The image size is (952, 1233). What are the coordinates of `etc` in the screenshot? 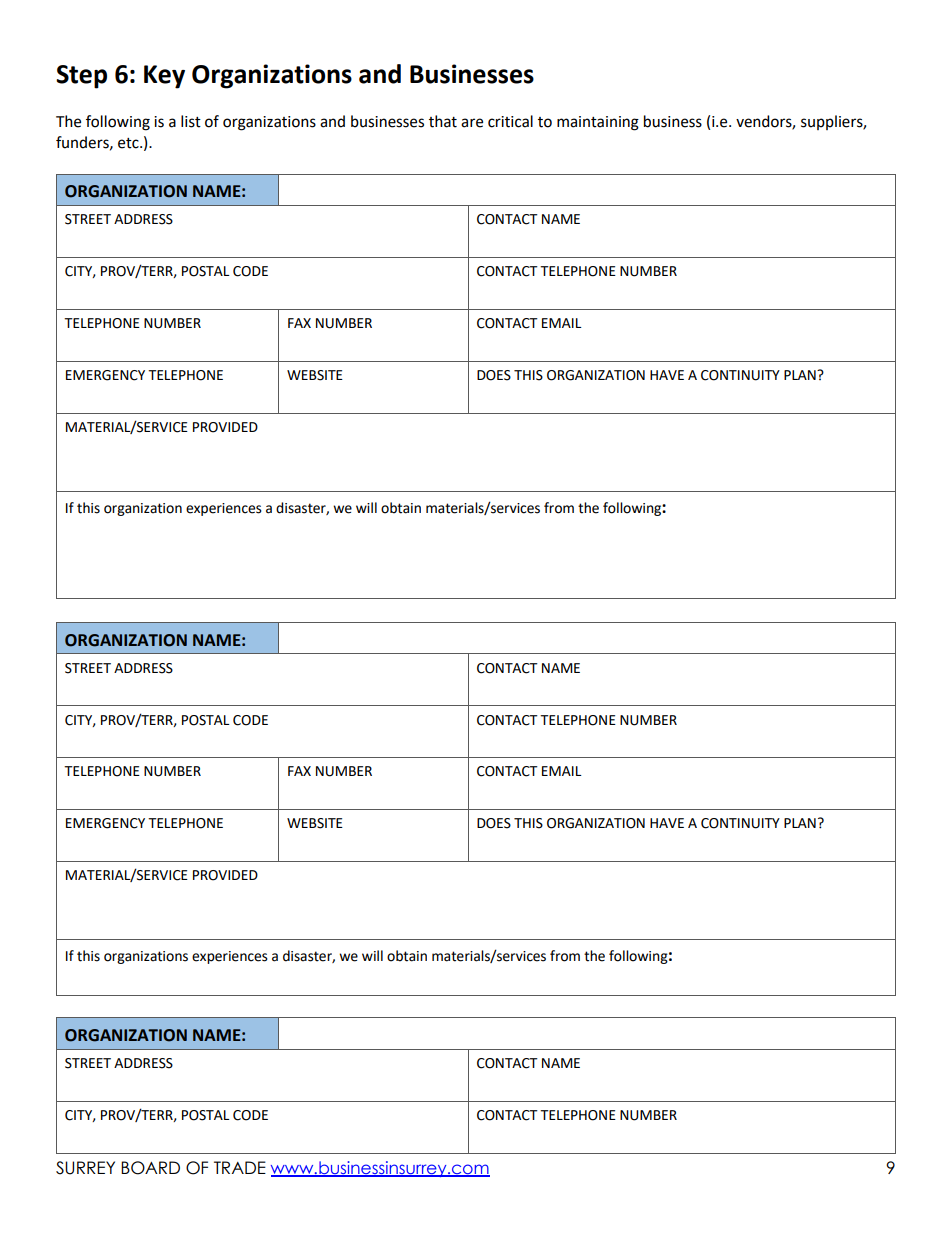 It's located at (129, 143).
